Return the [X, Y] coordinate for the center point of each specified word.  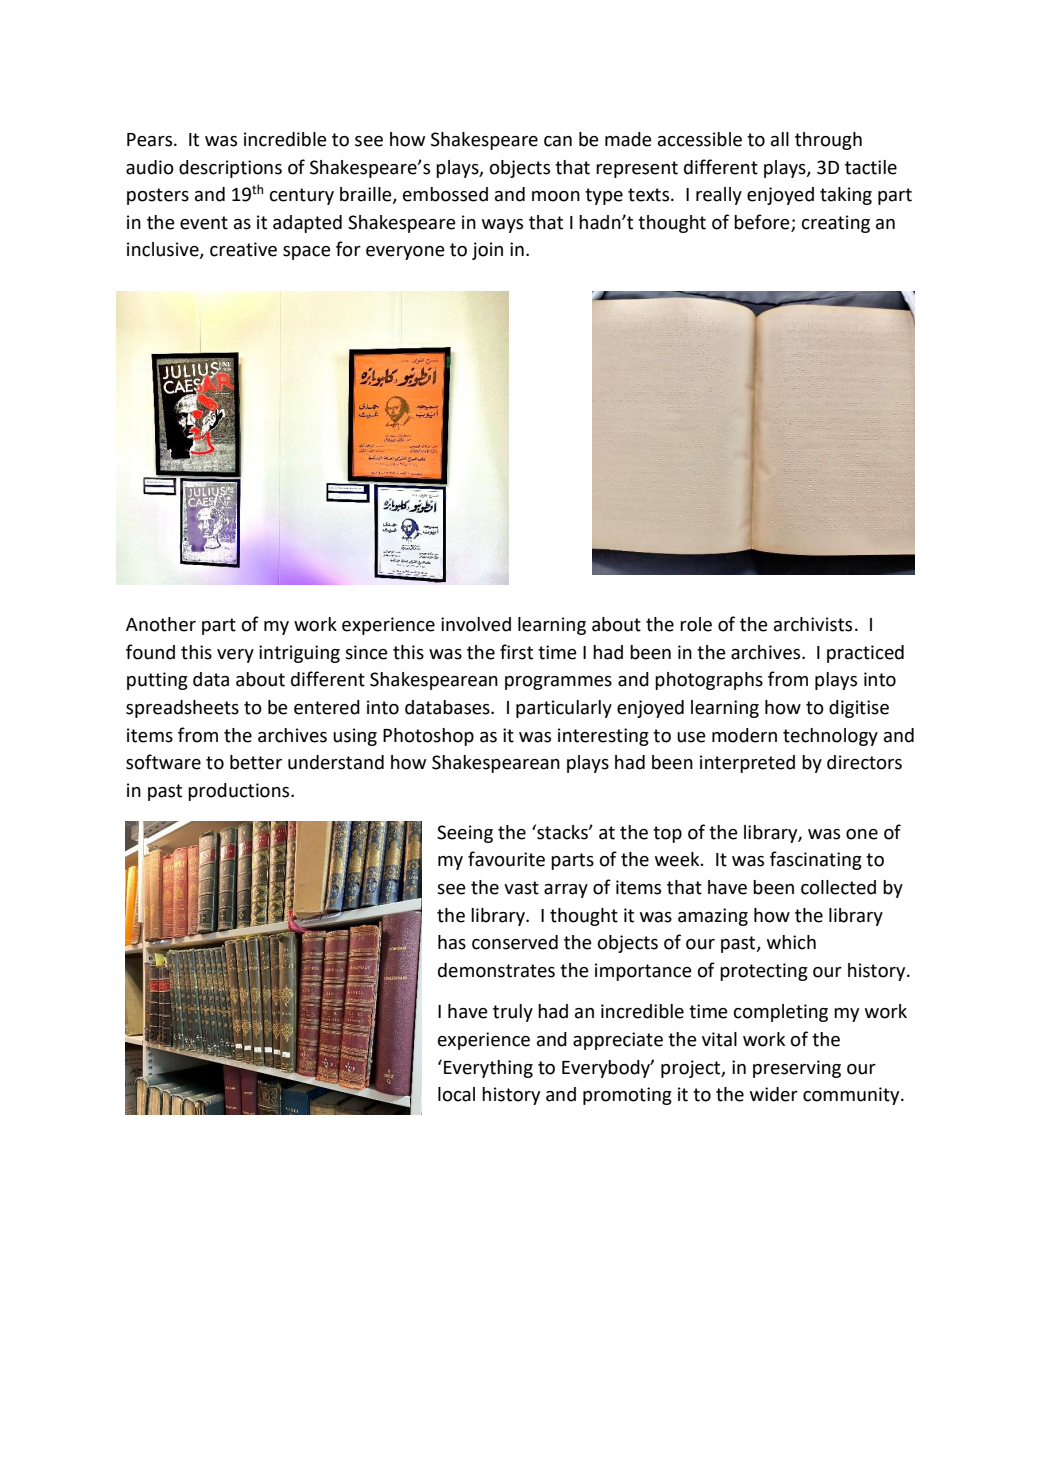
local [456, 1094]
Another [161, 624]
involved [476, 624]
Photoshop [428, 737]
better [256, 762]
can [558, 141]
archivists [813, 624]
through [828, 141]
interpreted [747, 764]
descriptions [230, 169]
